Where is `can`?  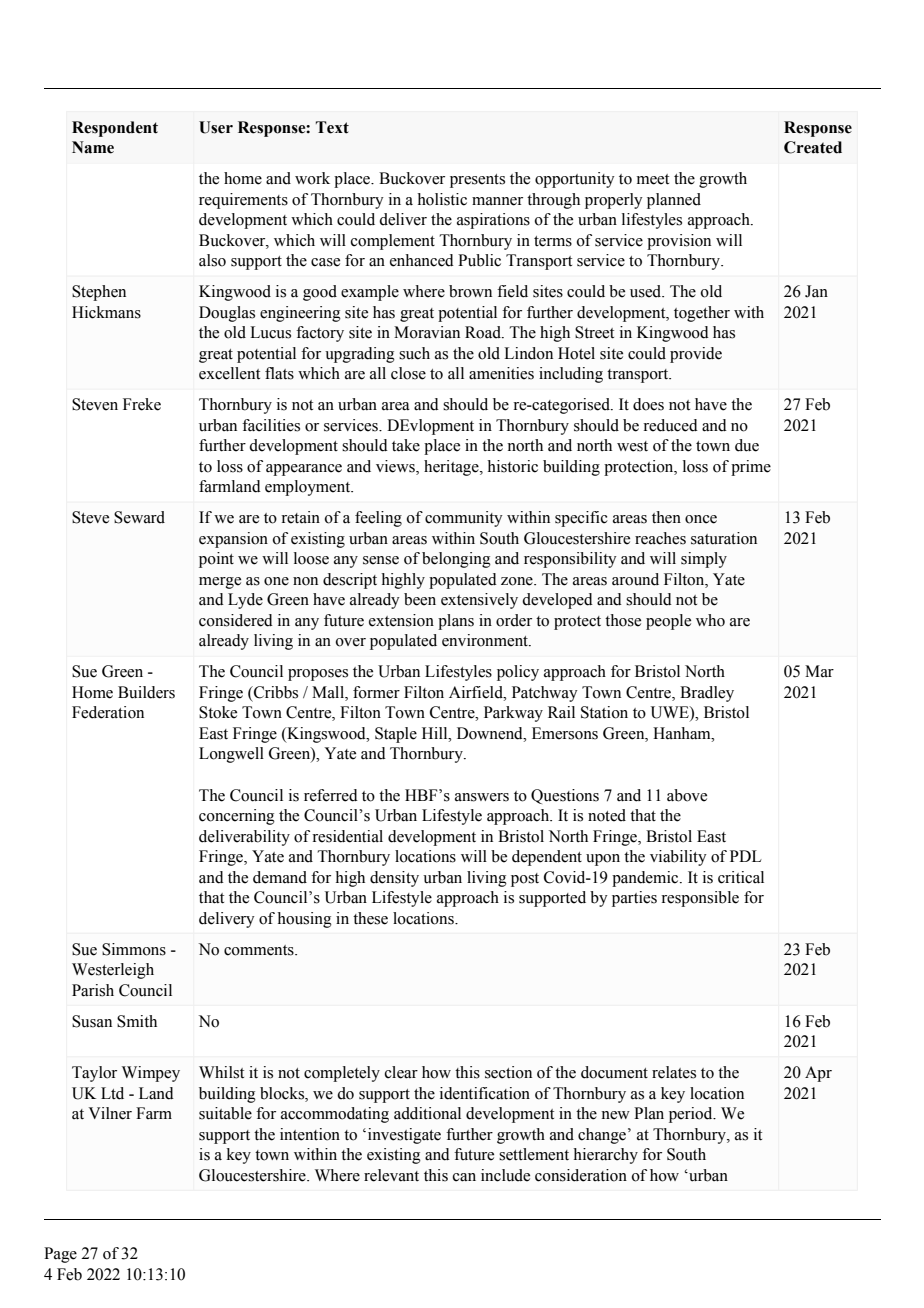
can is located at coordinates (464, 1177).
